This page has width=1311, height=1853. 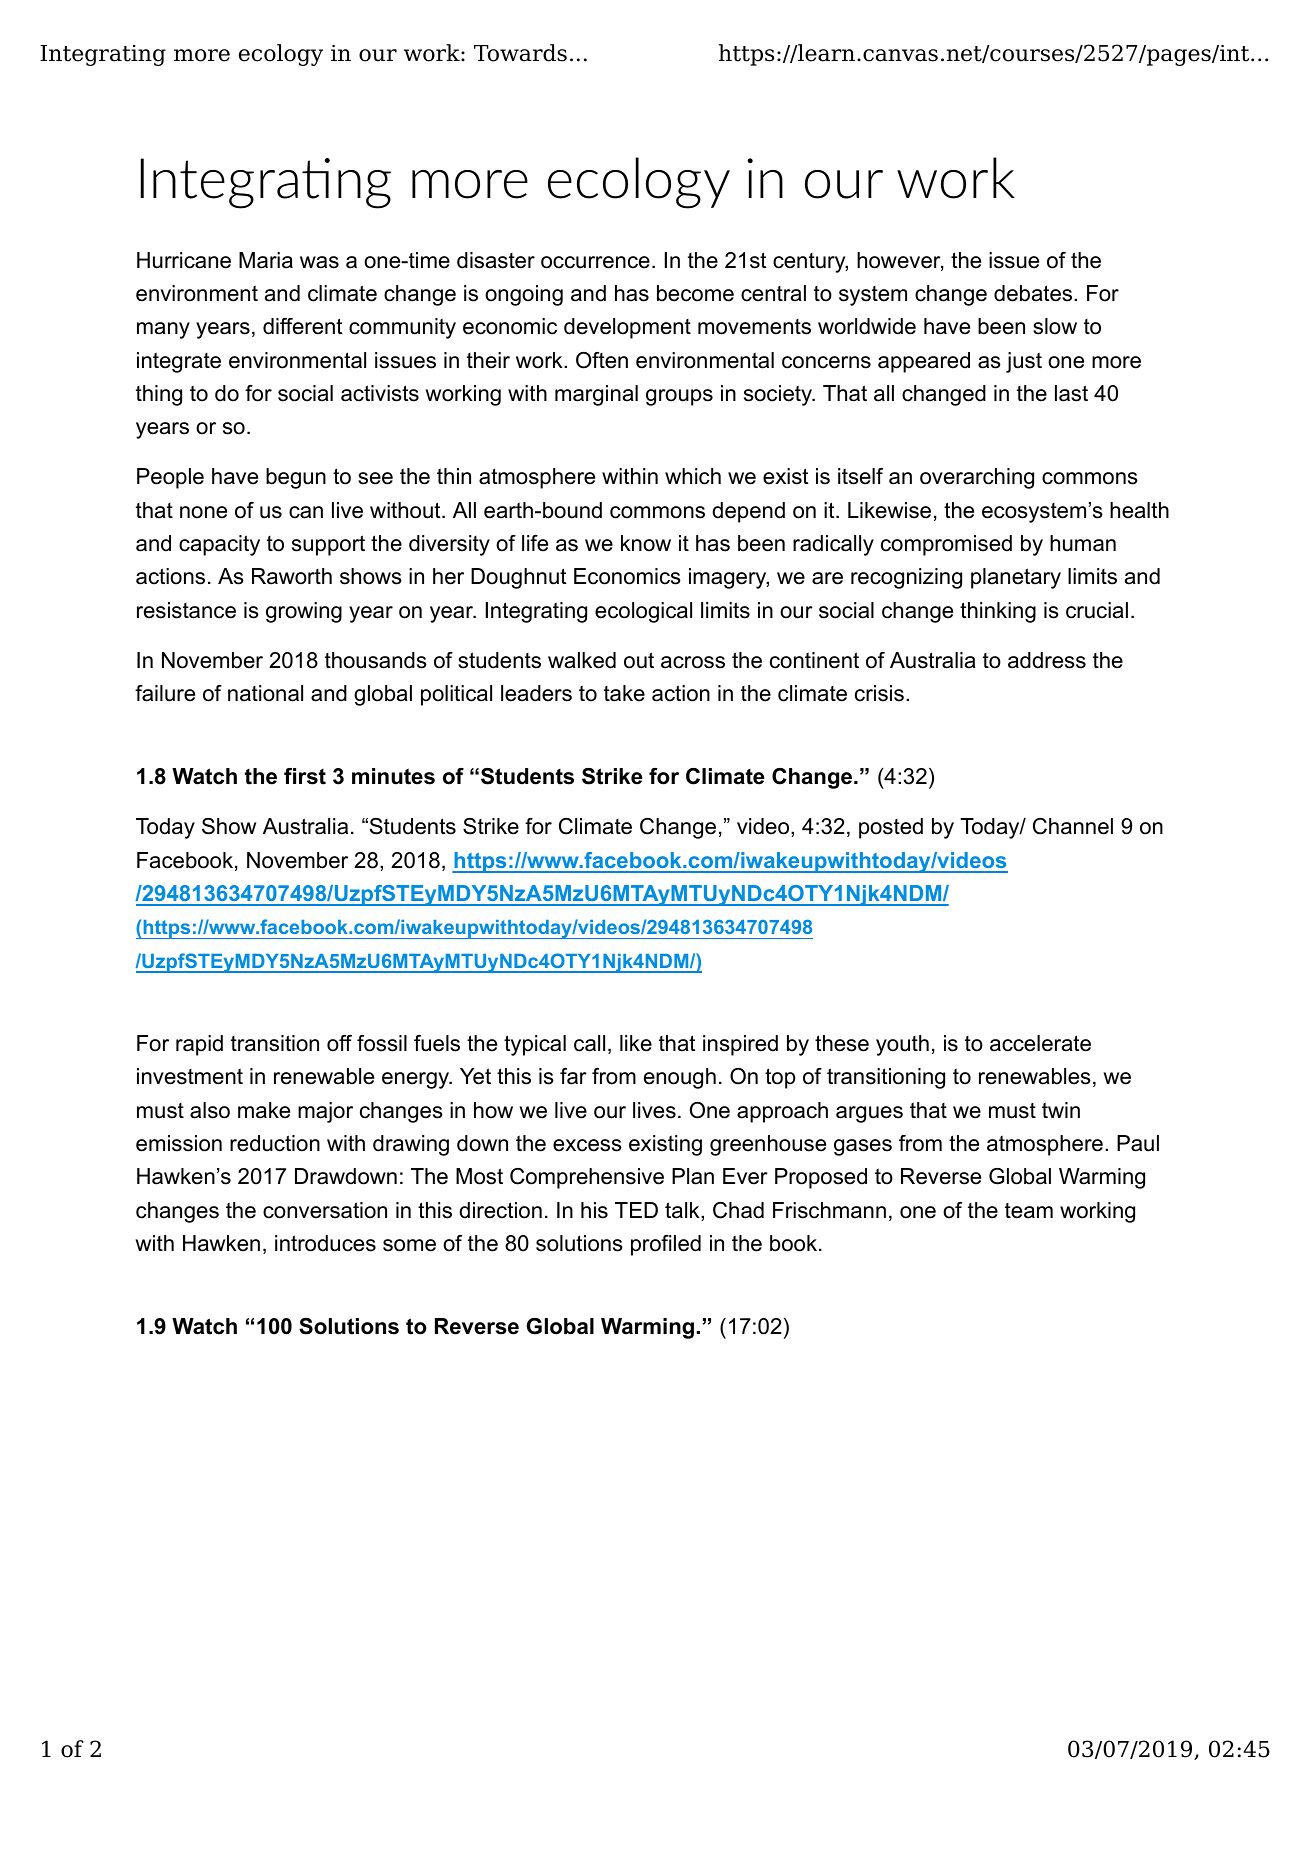 What do you see at coordinates (1047, 660) in the page?
I see `address` at bounding box center [1047, 660].
